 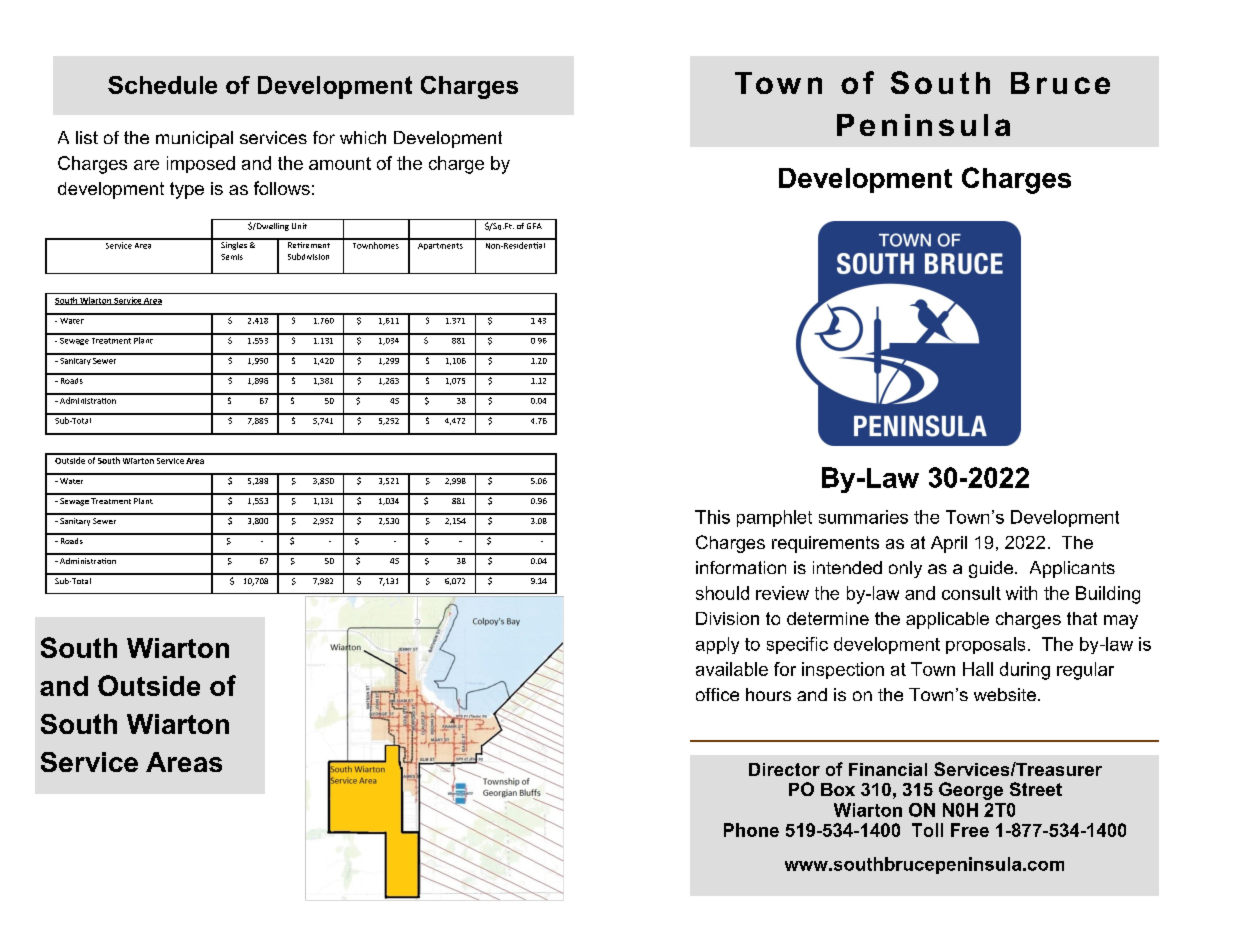 What do you see at coordinates (712, 517) in the screenshot?
I see `This` at bounding box center [712, 517].
